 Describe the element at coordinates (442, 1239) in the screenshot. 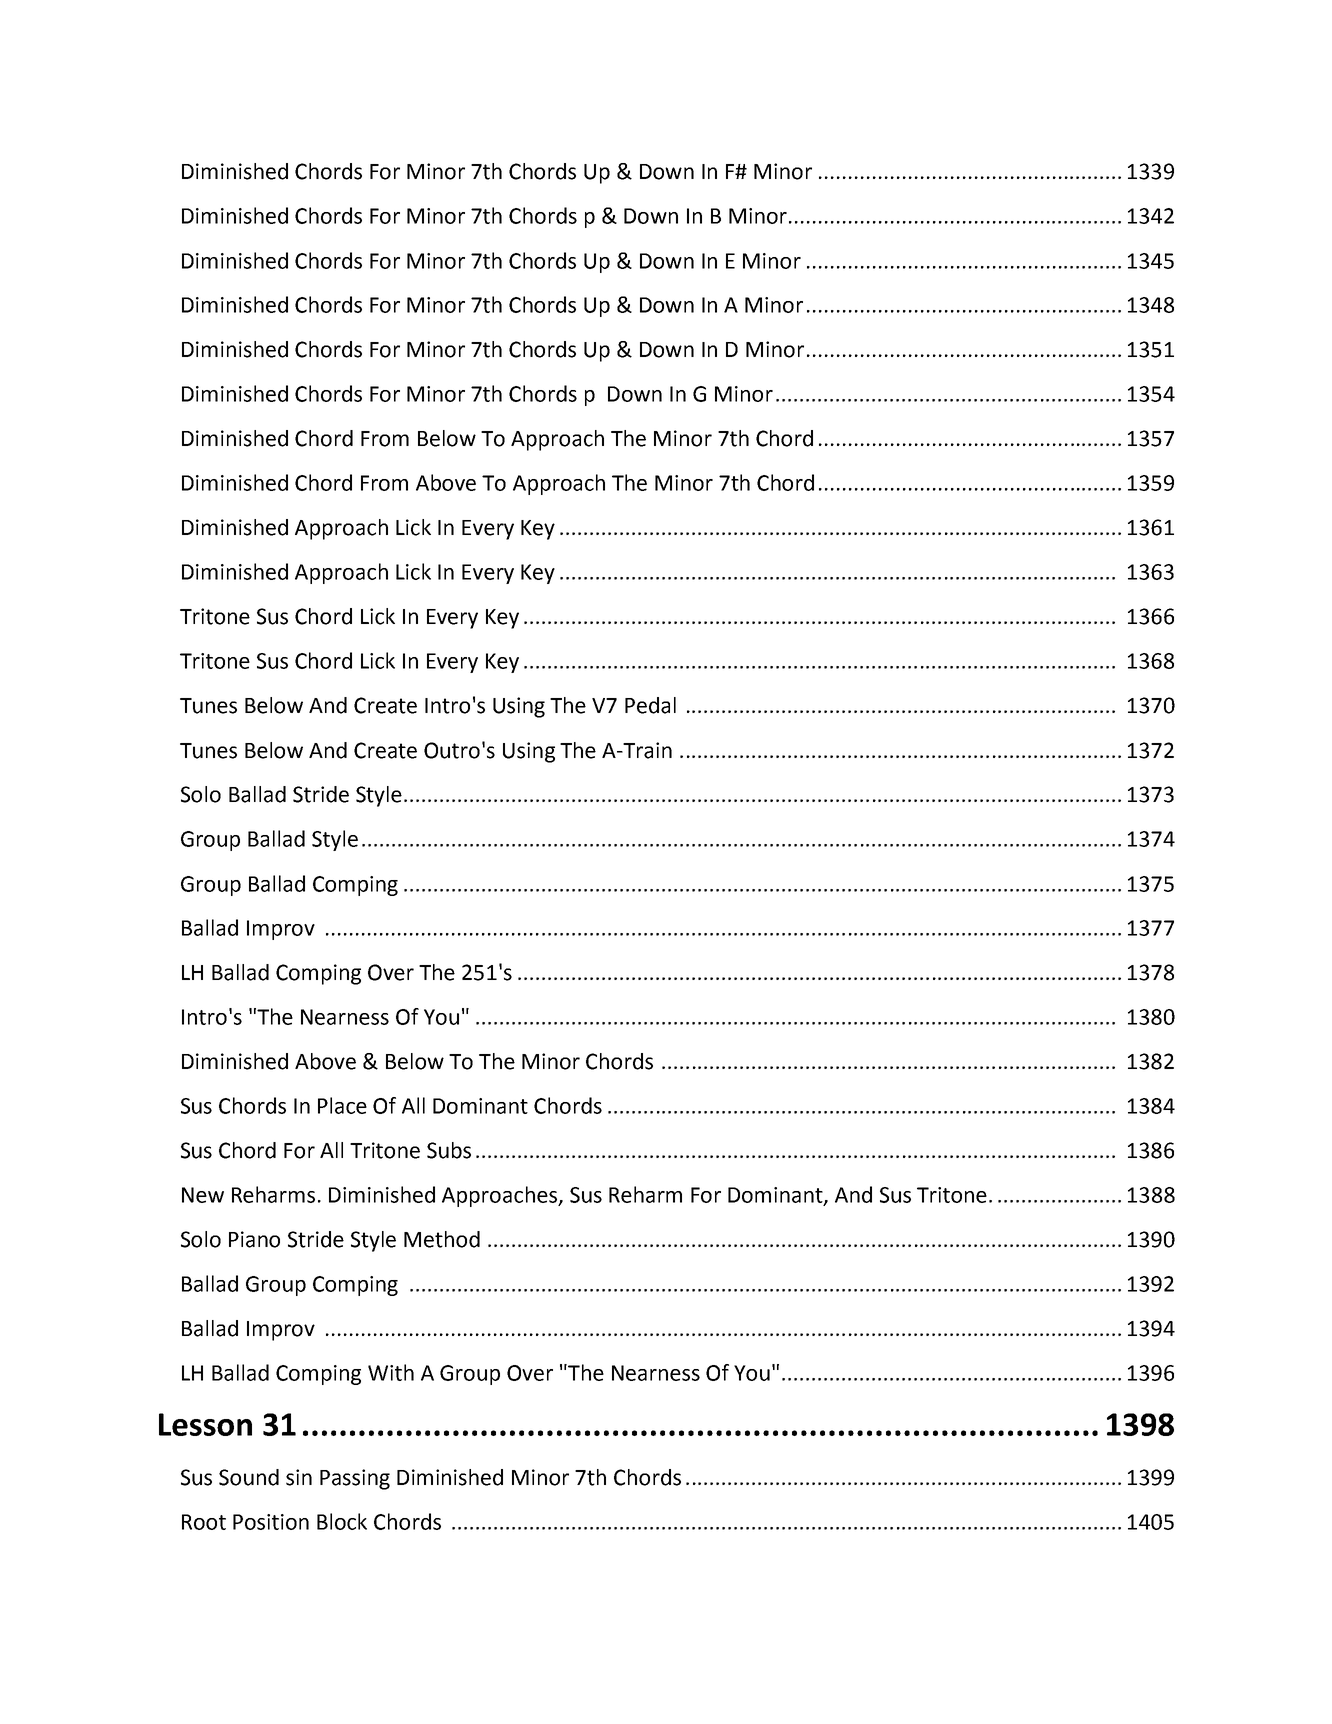

I see `Method` at that location.
